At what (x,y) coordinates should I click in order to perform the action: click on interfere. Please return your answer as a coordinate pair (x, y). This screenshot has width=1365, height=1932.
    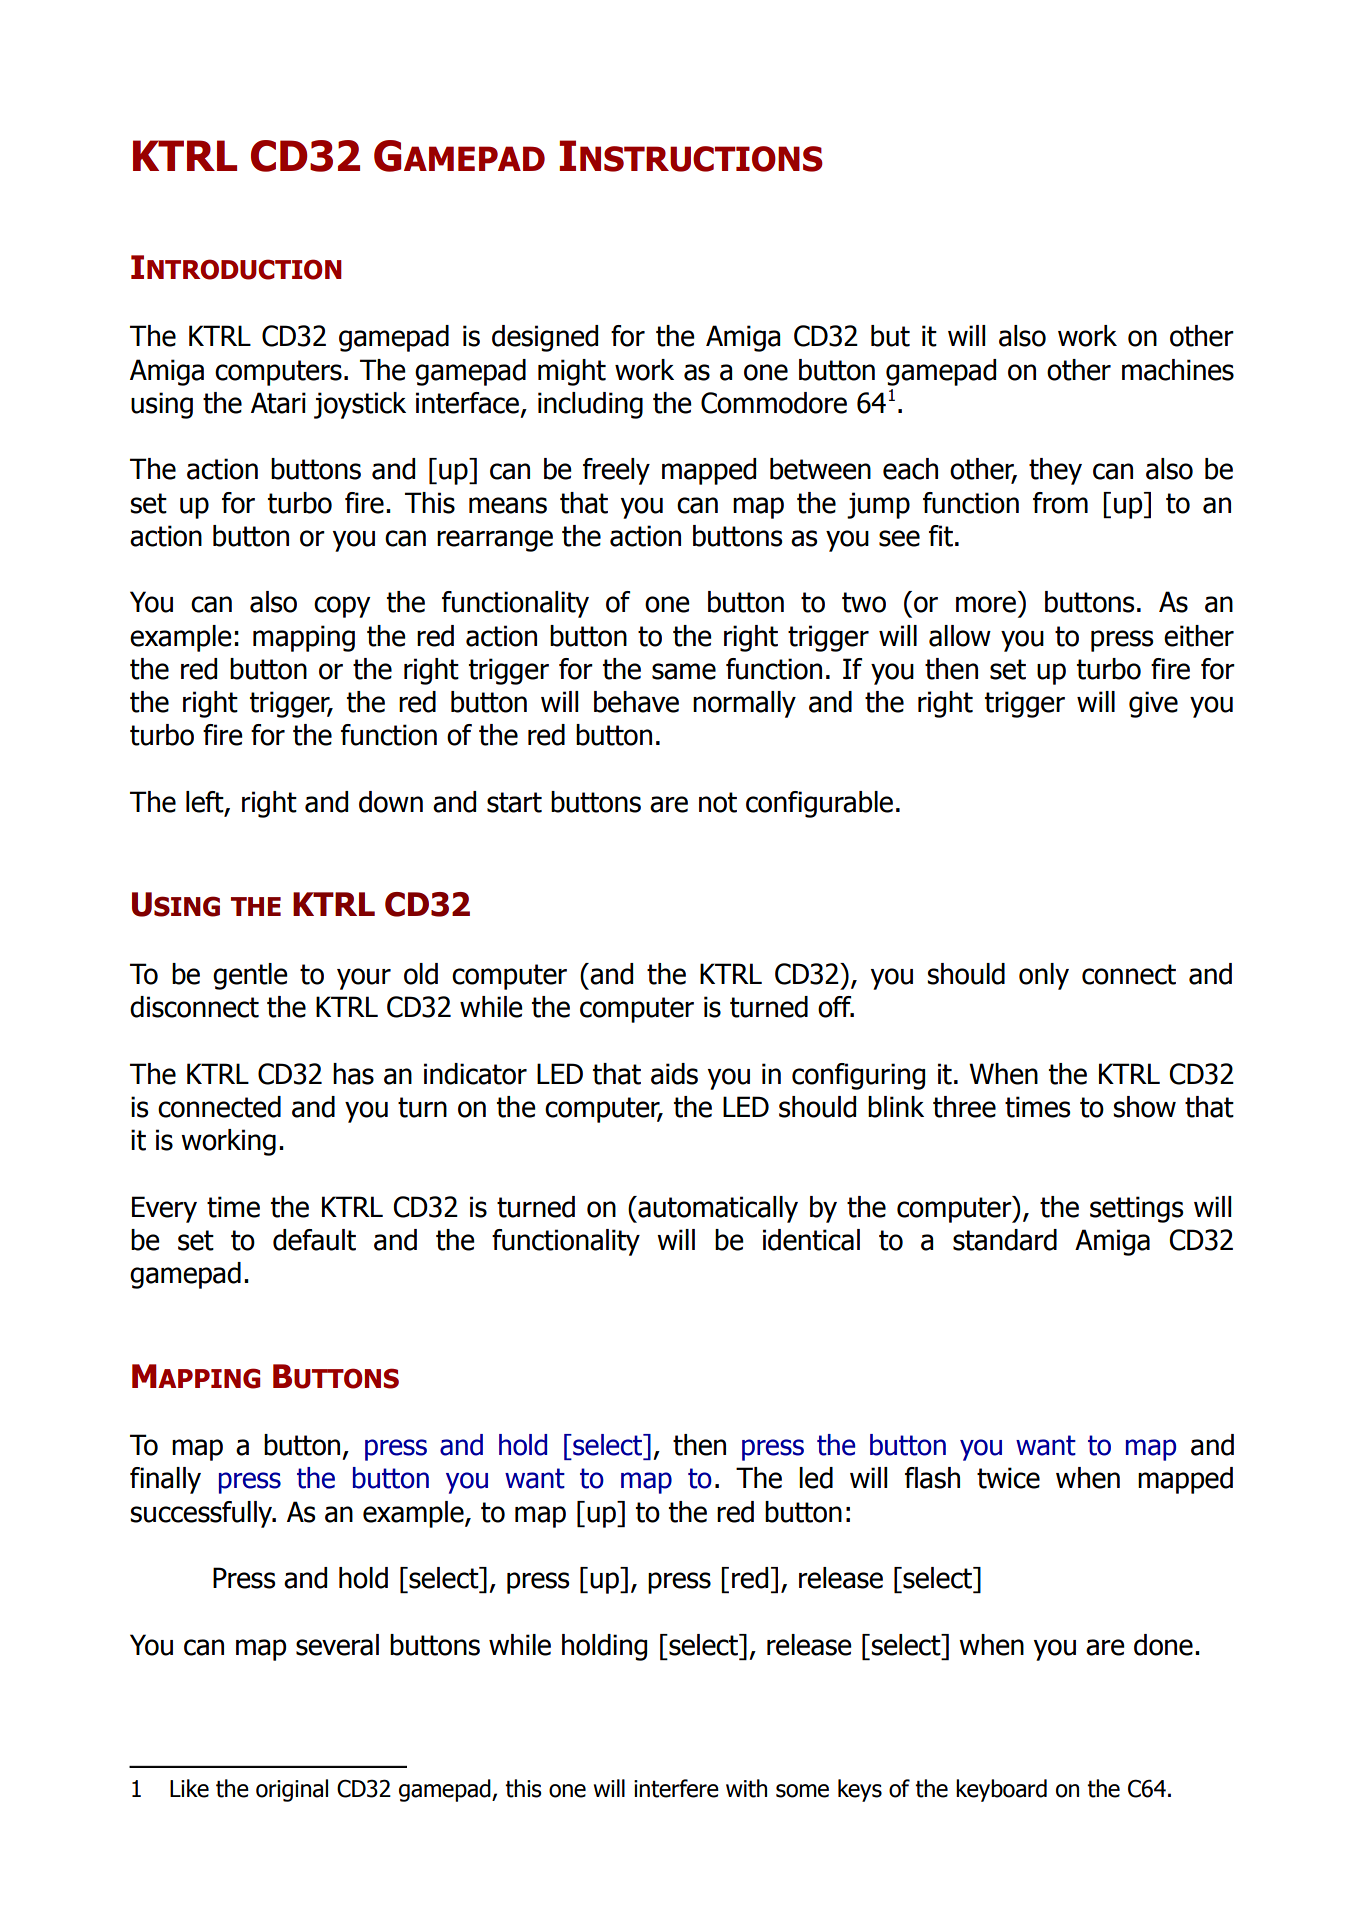
    Looking at the image, I should click on (676, 1788).
